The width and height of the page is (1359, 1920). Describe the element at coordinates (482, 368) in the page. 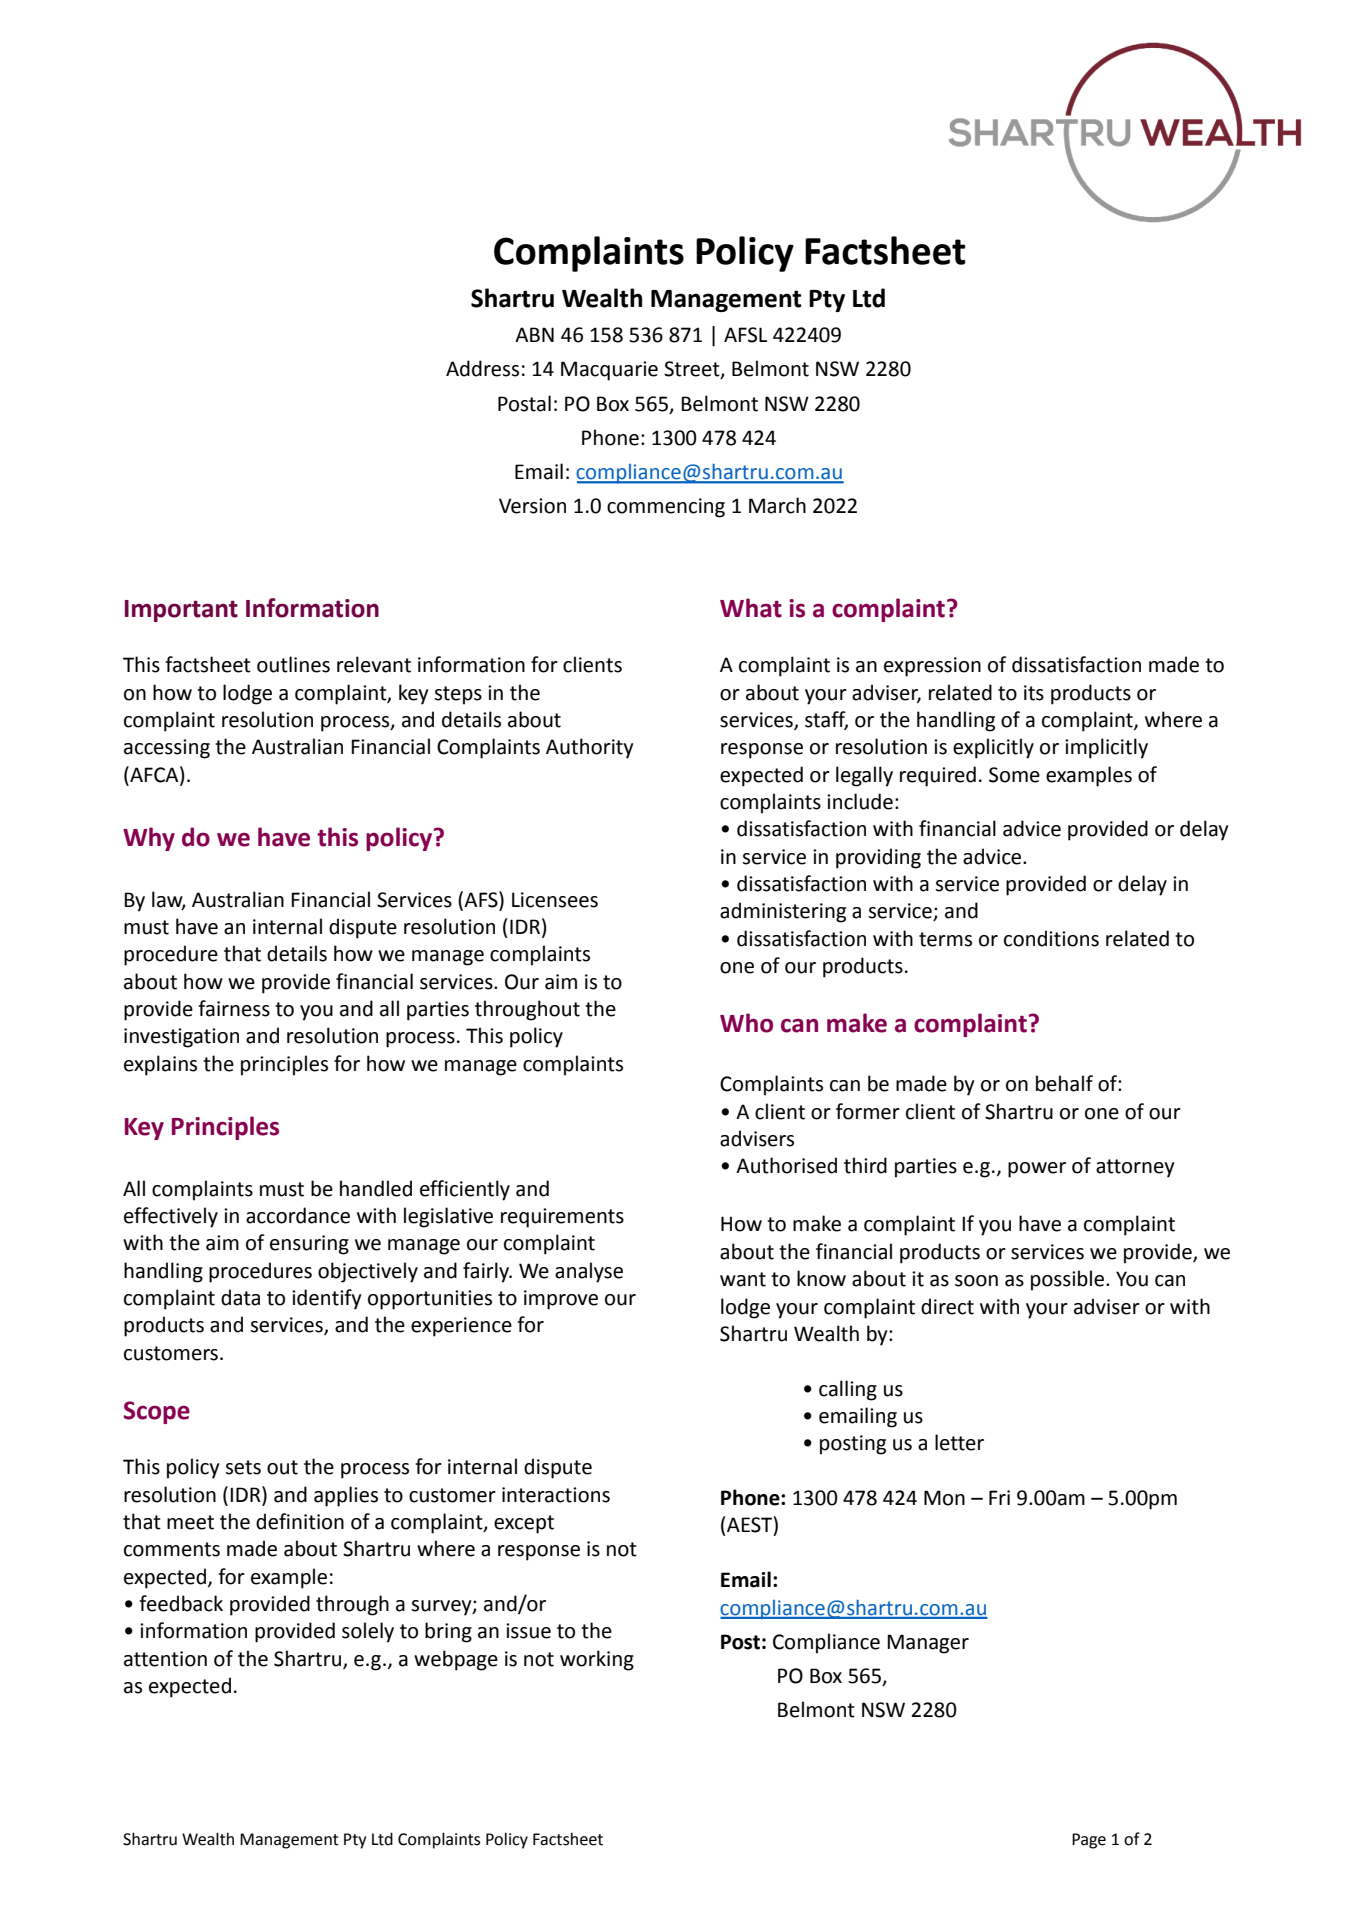

I see `Address` at that location.
